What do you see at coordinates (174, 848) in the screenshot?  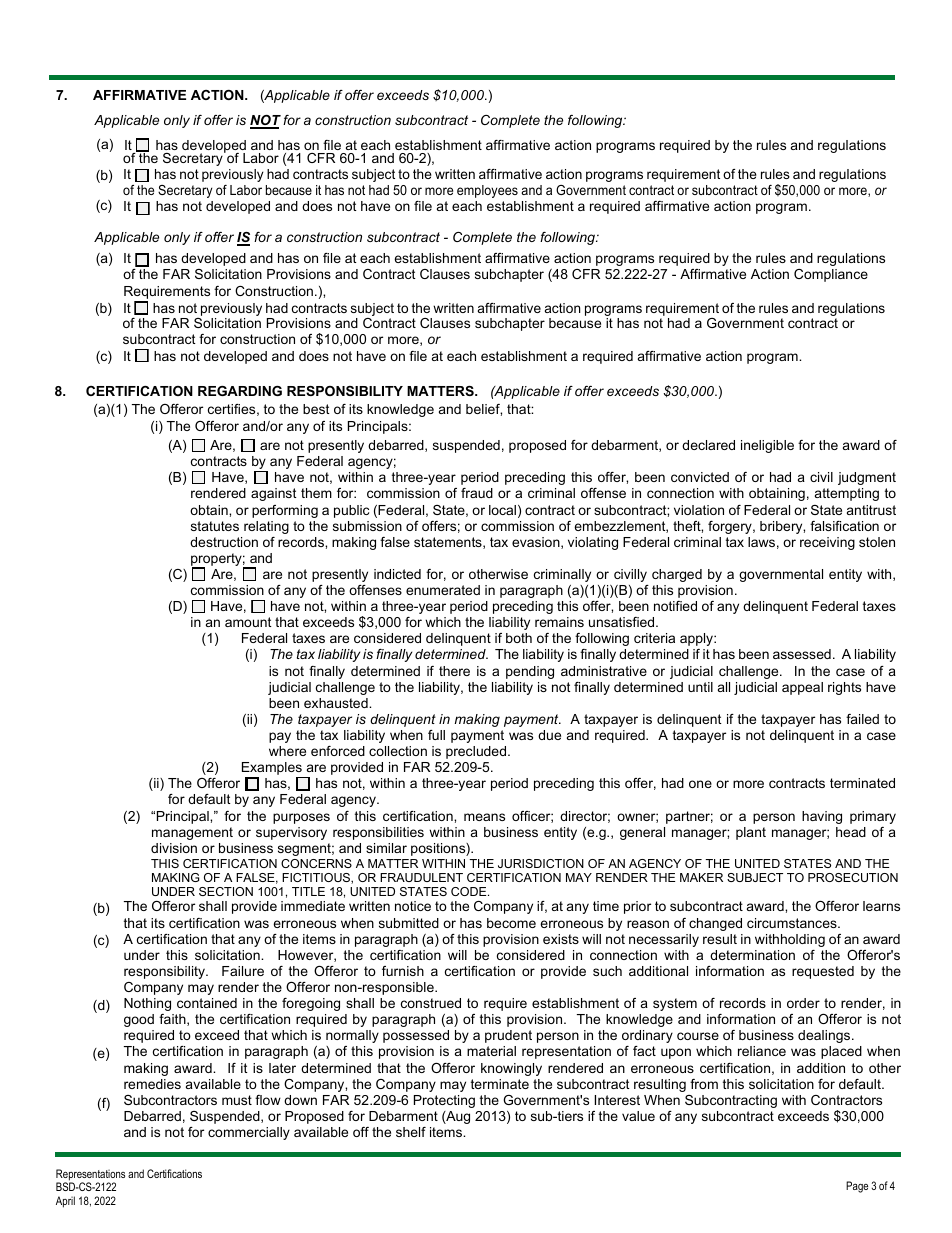 I see `division` at bounding box center [174, 848].
